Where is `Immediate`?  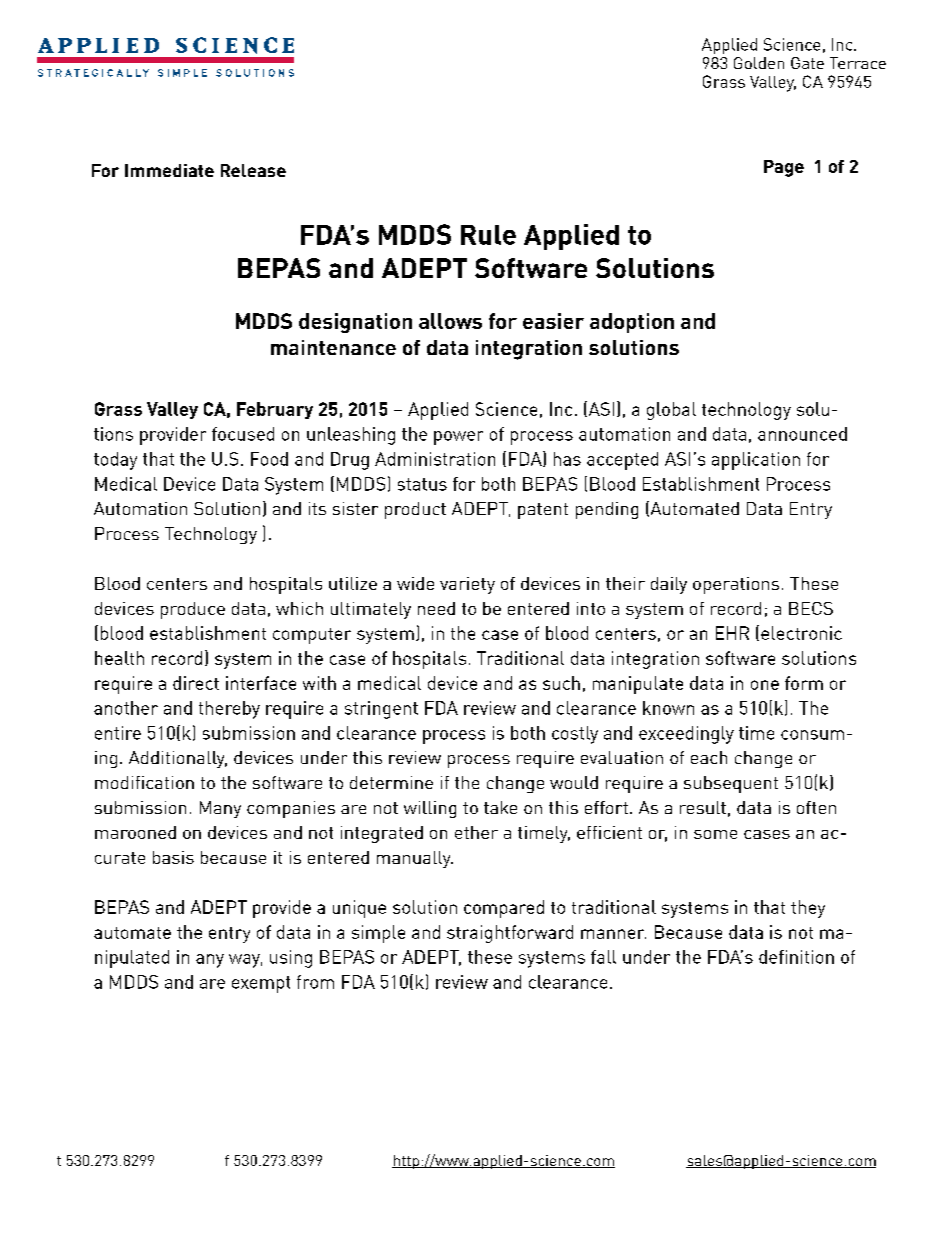 Immediate is located at coordinates (169, 170).
